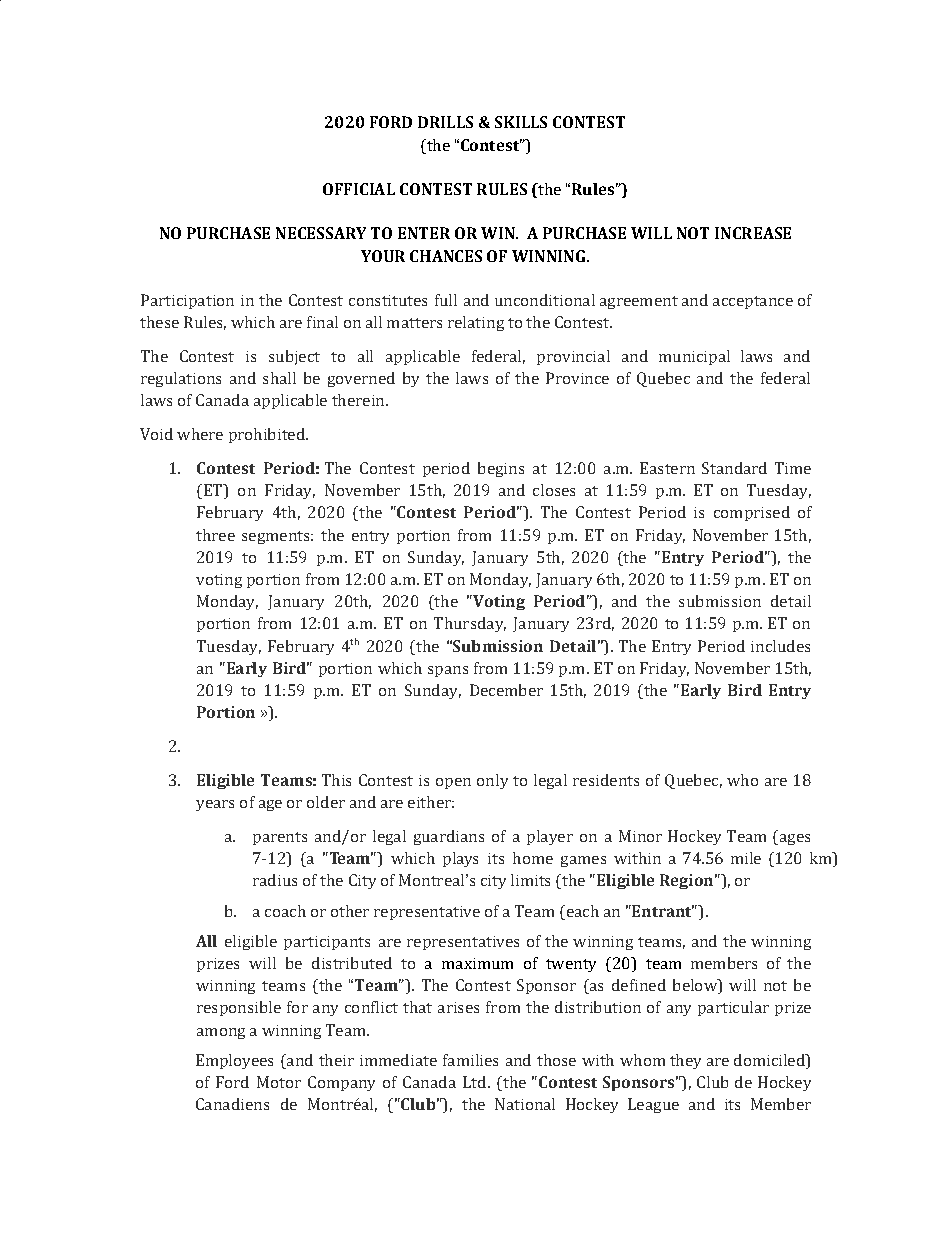 This page has height=1233, width=952. Describe the element at coordinates (445, 122) in the page. I see `DRILLS` at that location.
